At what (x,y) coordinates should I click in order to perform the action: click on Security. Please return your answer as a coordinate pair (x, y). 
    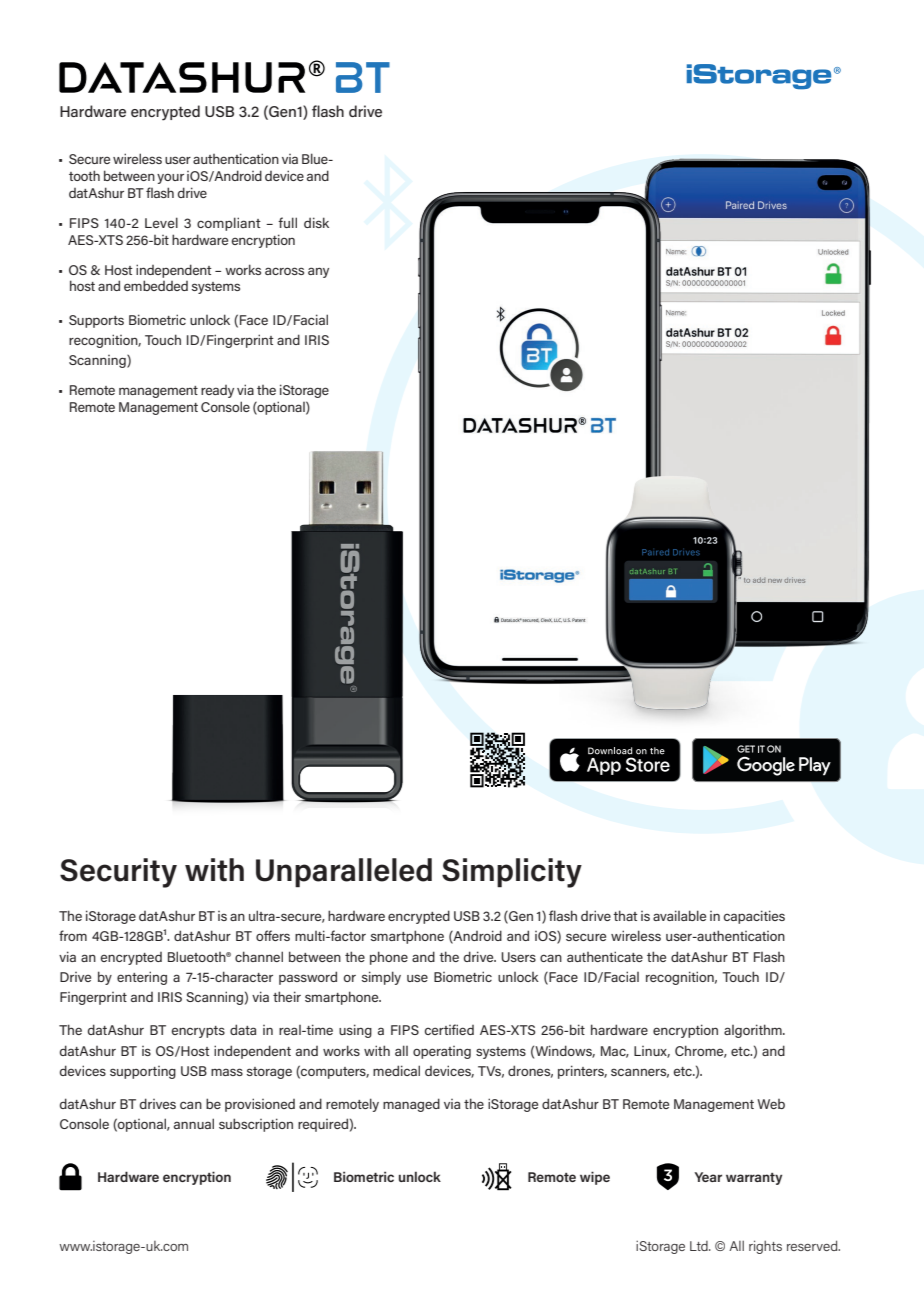
    Looking at the image, I should click on (118, 873).
